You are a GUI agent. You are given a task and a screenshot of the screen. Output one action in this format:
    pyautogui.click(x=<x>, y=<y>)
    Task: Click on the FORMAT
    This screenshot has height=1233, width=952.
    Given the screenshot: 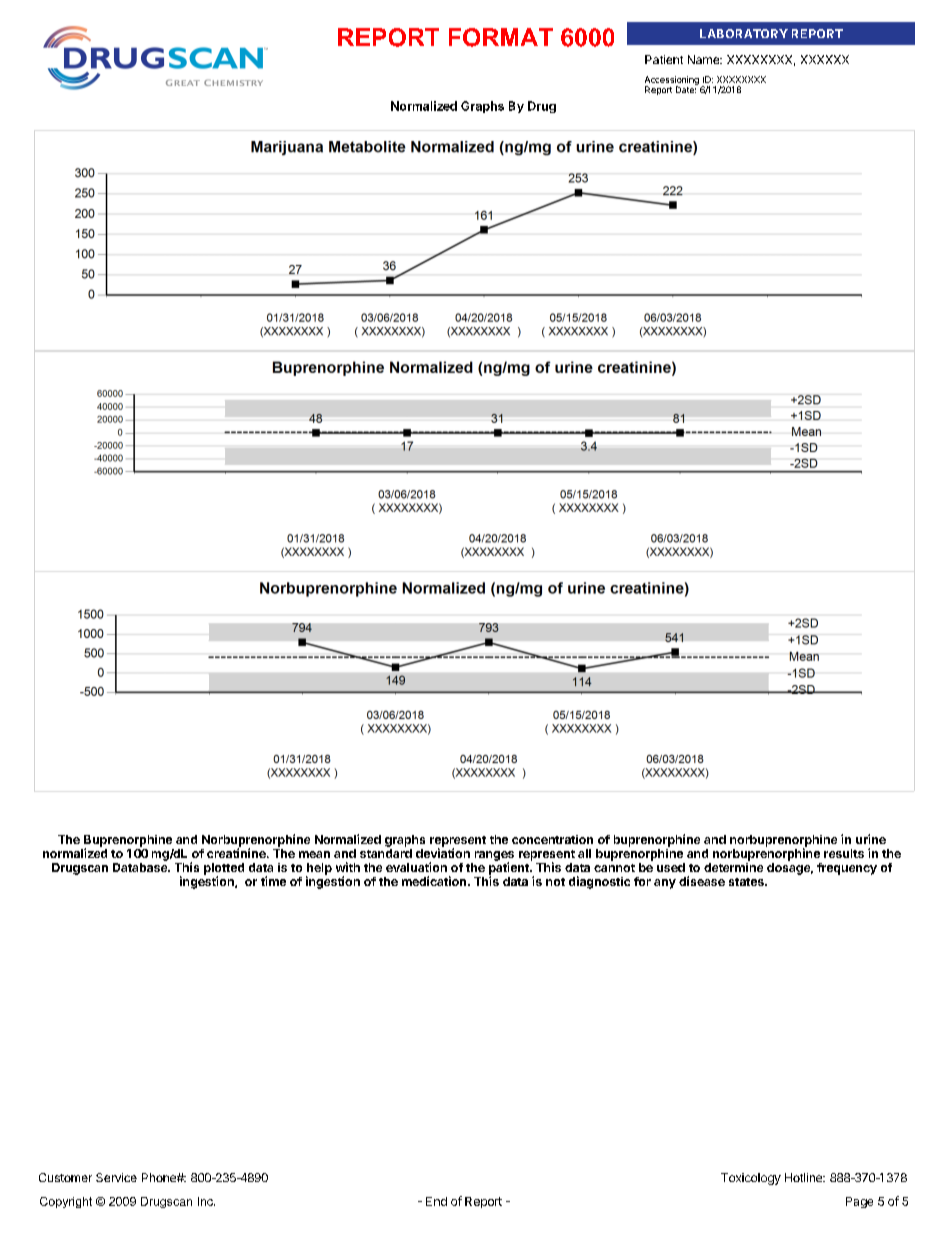 What is the action you would take?
    pyautogui.click(x=501, y=37)
